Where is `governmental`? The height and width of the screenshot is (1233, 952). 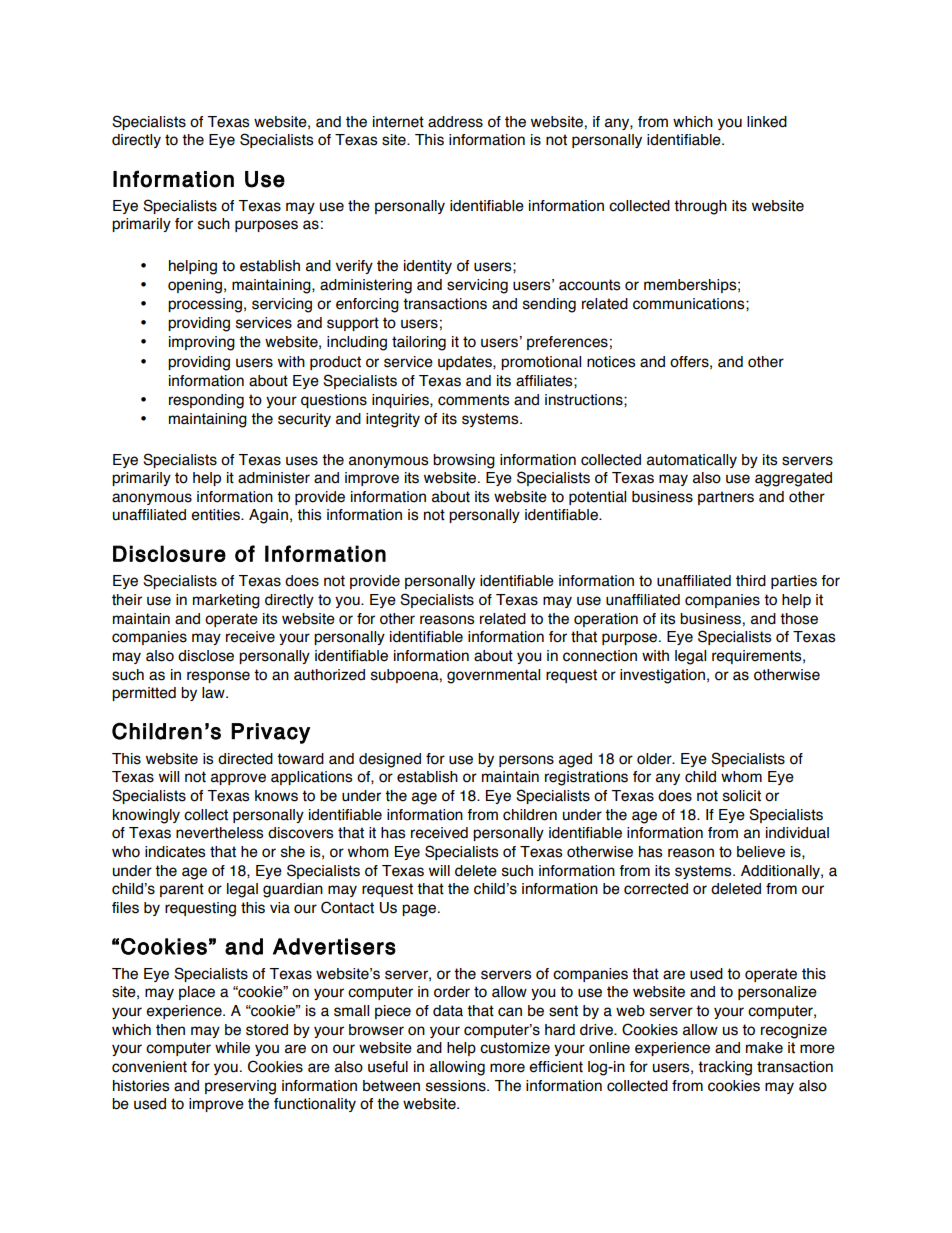 governmental is located at coordinates (493, 676).
